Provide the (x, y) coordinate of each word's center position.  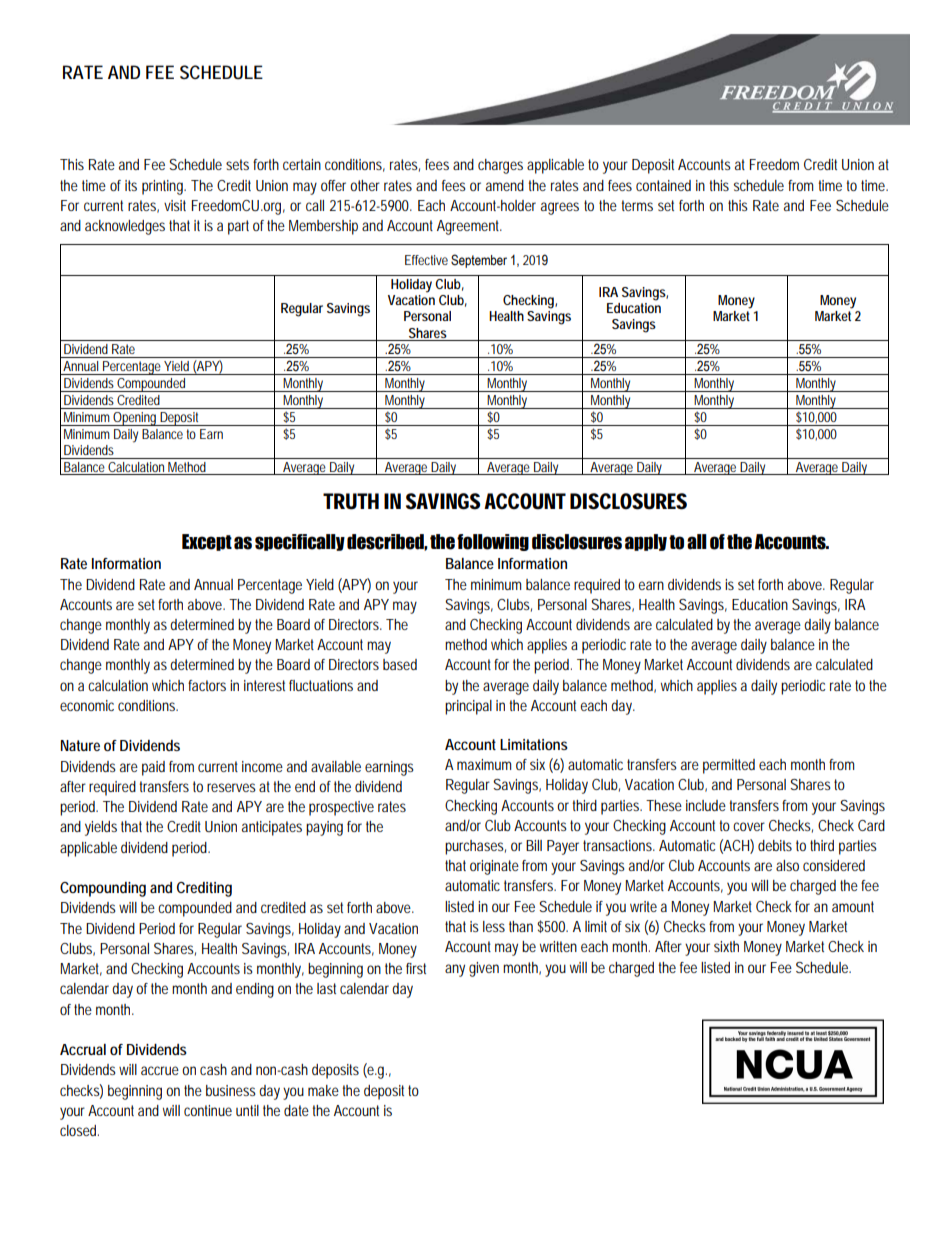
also (787, 865)
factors (207, 685)
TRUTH (351, 501)
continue (208, 1110)
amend (505, 185)
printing (164, 187)
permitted (729, 766)
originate (494, 867)
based (400, 664)
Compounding (103, 889)
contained (663, 185)
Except (207, 542)
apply (646, 542)
